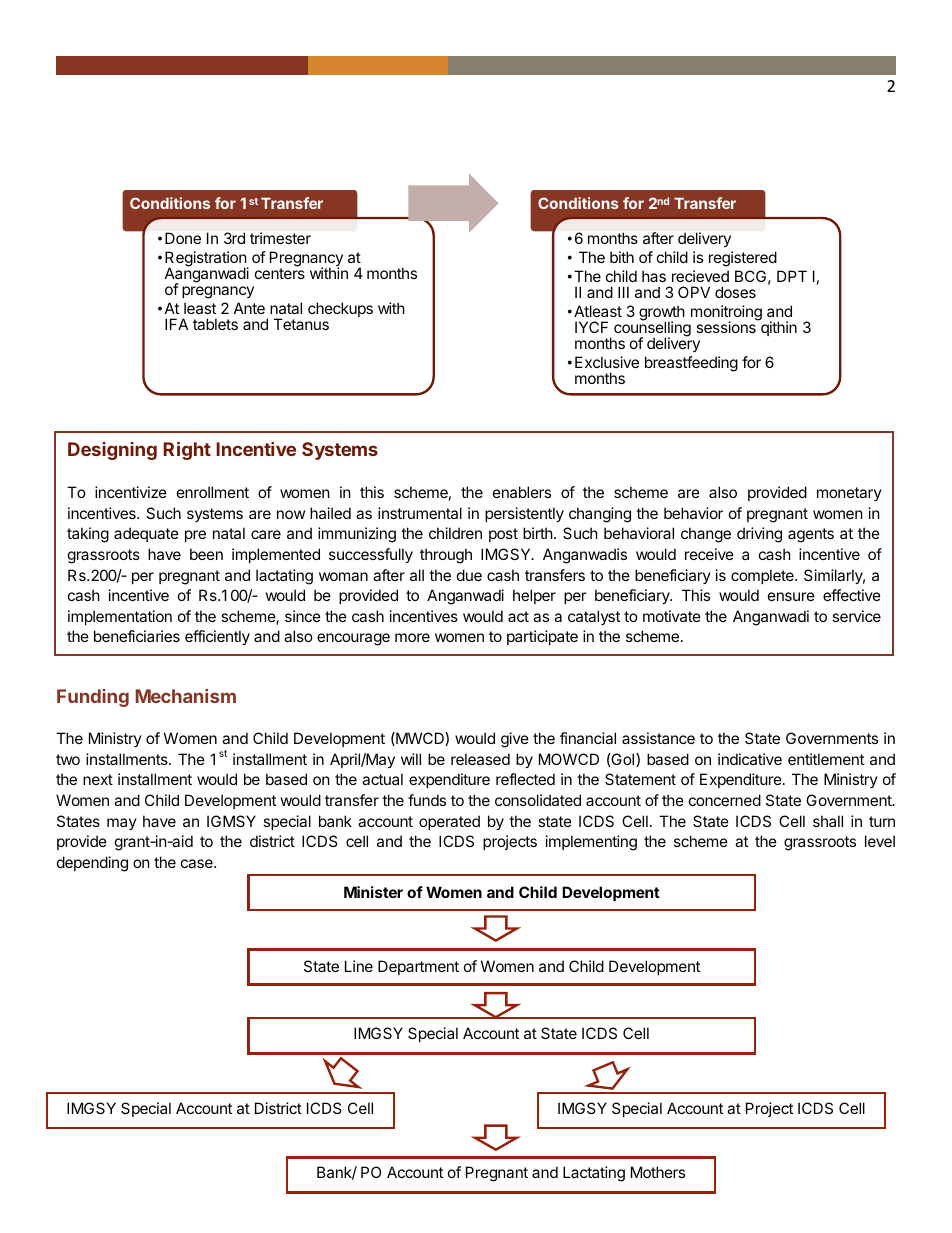  I want to click on DPT, so click(792, 276).
